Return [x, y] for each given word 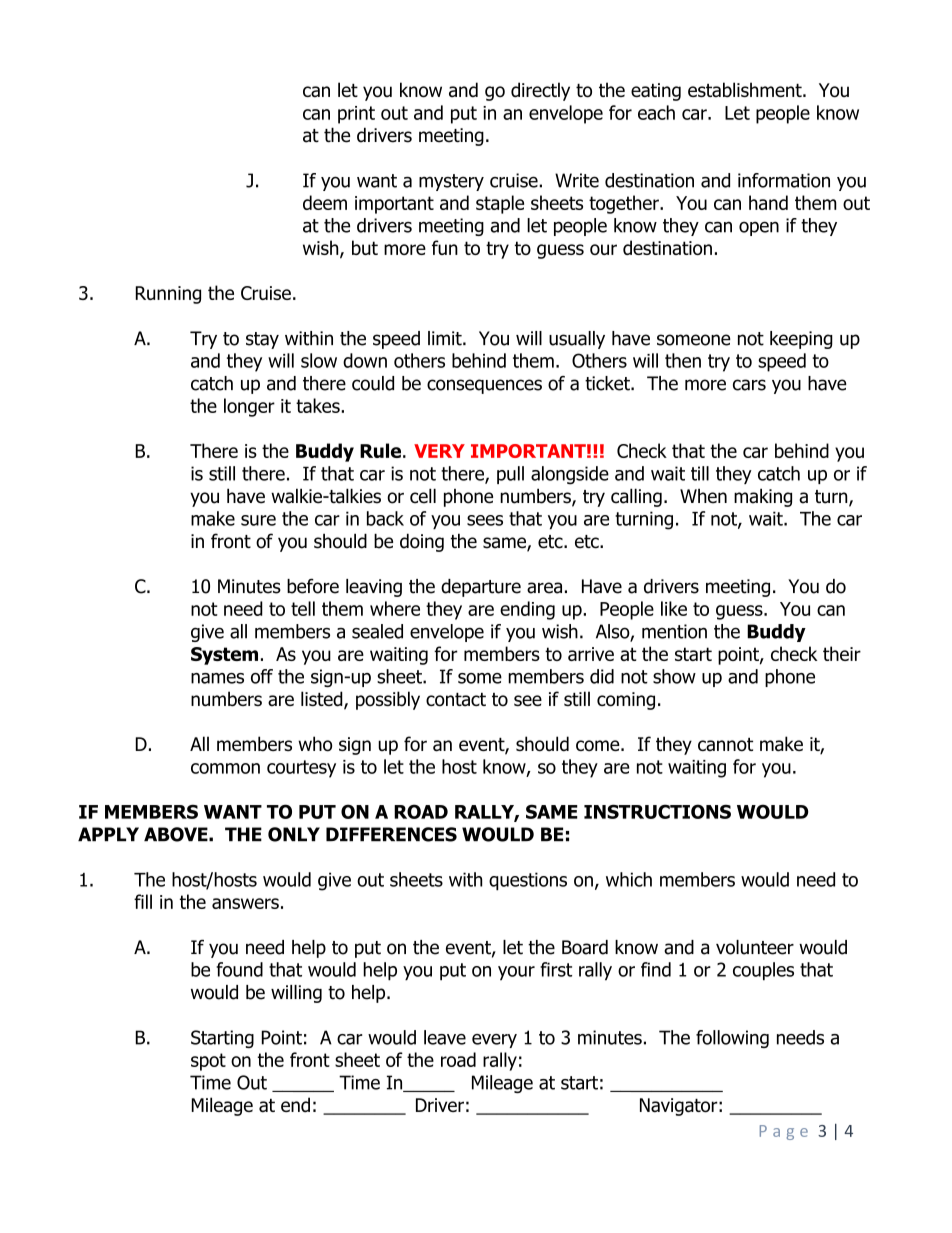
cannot [725, 745]
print [356, 115]
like [674, 608]
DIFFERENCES [391, 834]
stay [262, 340]
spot [208, 1062]
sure [258, 520]
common [225, 768]
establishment [746, 90]
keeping [801, 340]
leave [445, 1037]
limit [446, 338]
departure [481, 588]
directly [540, 91]
